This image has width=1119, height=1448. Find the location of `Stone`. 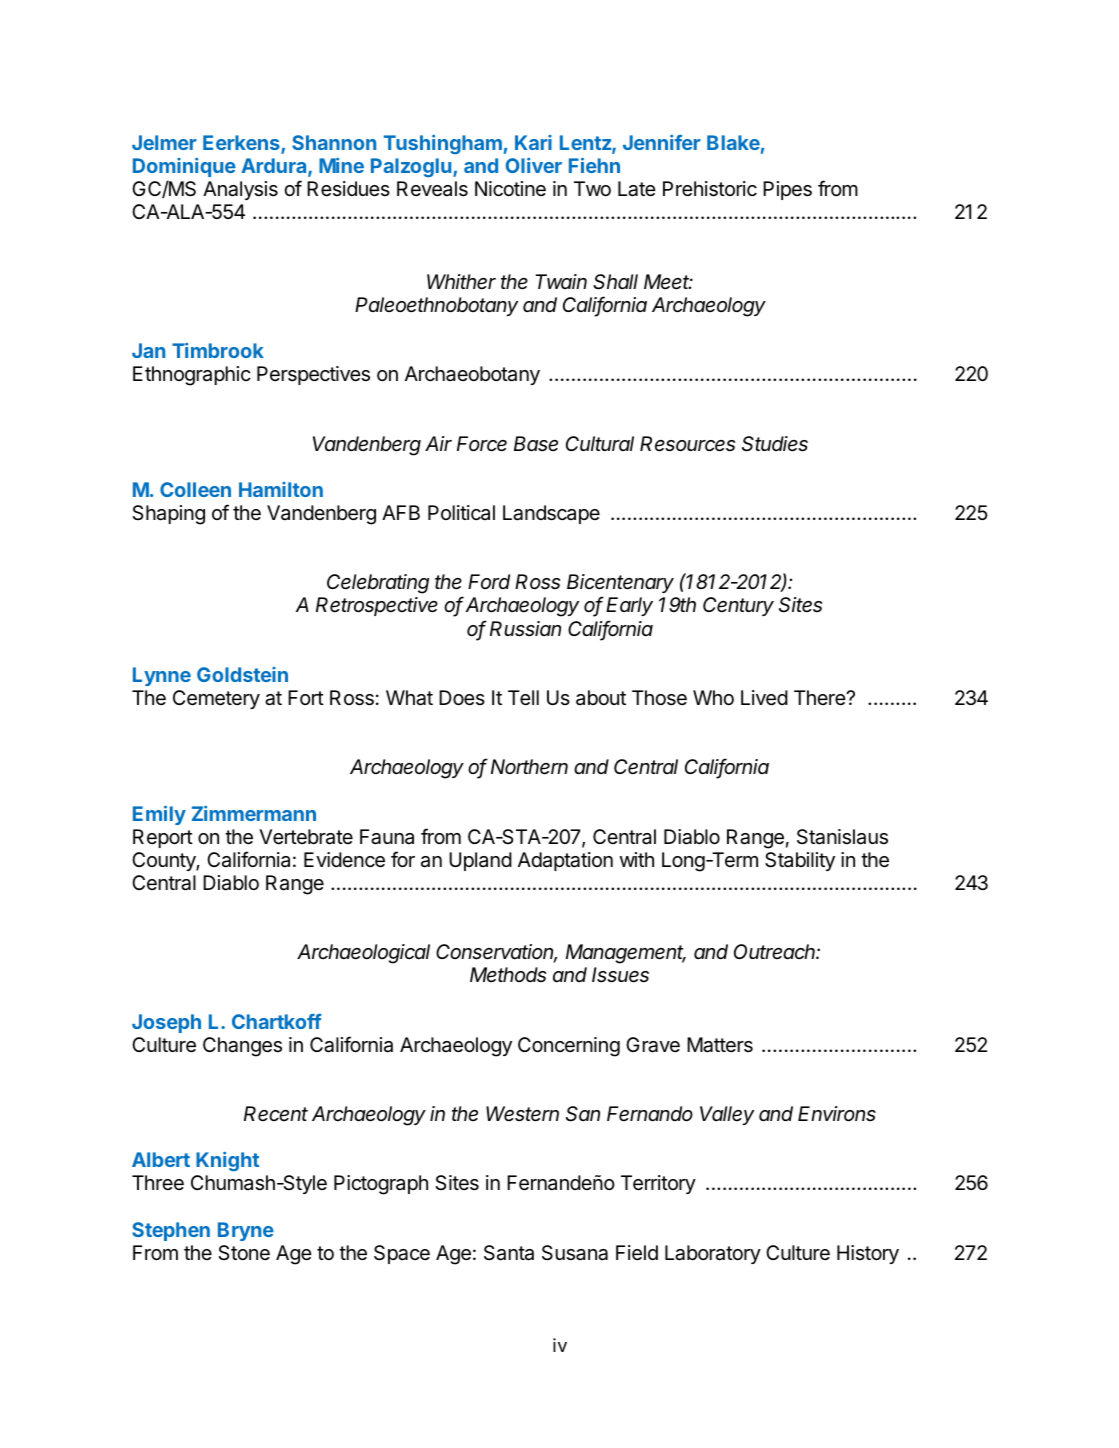

Stone is located at coordinates (244, 1252).
